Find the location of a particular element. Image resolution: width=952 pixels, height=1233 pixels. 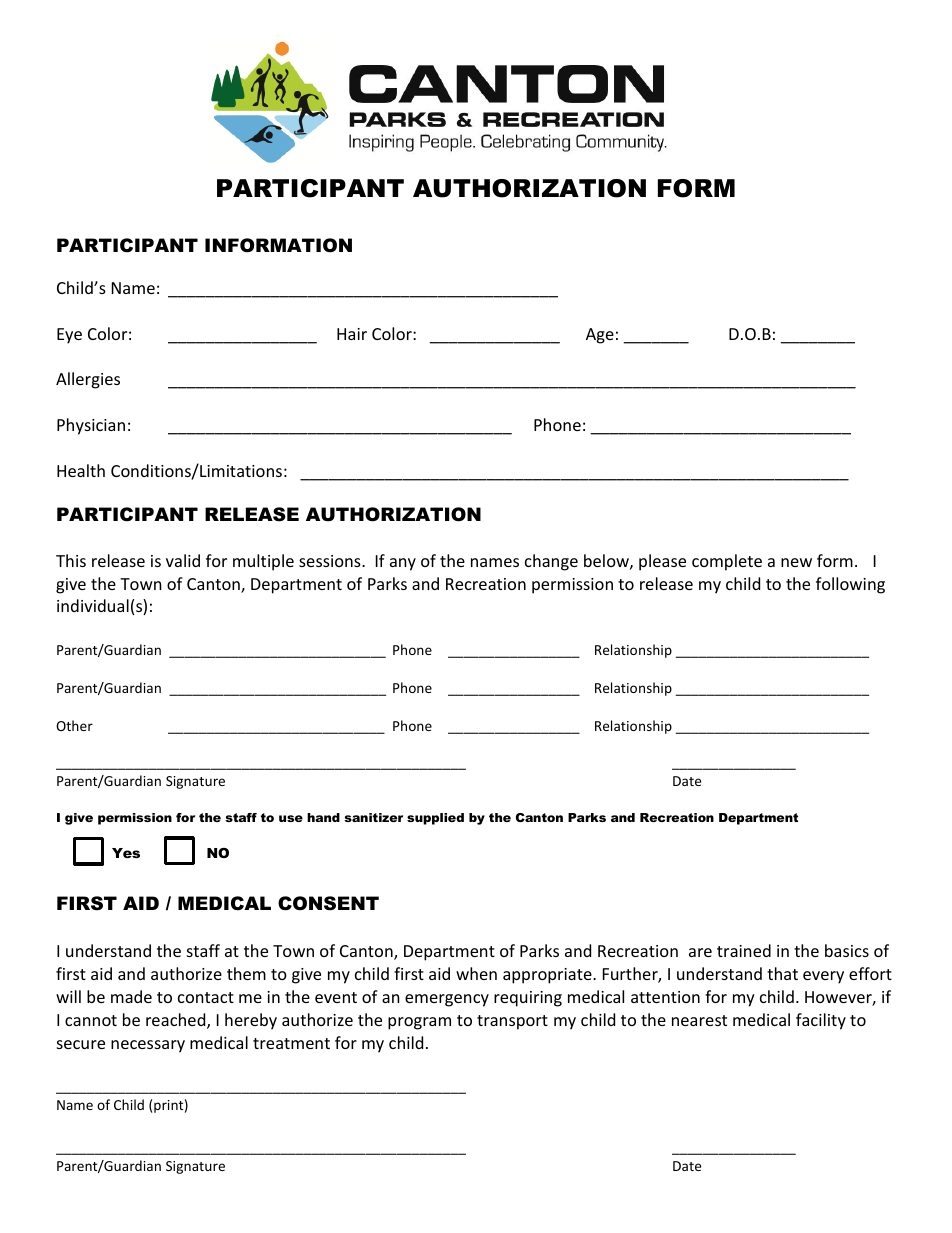

trained is located at coordinates (744, 950).
